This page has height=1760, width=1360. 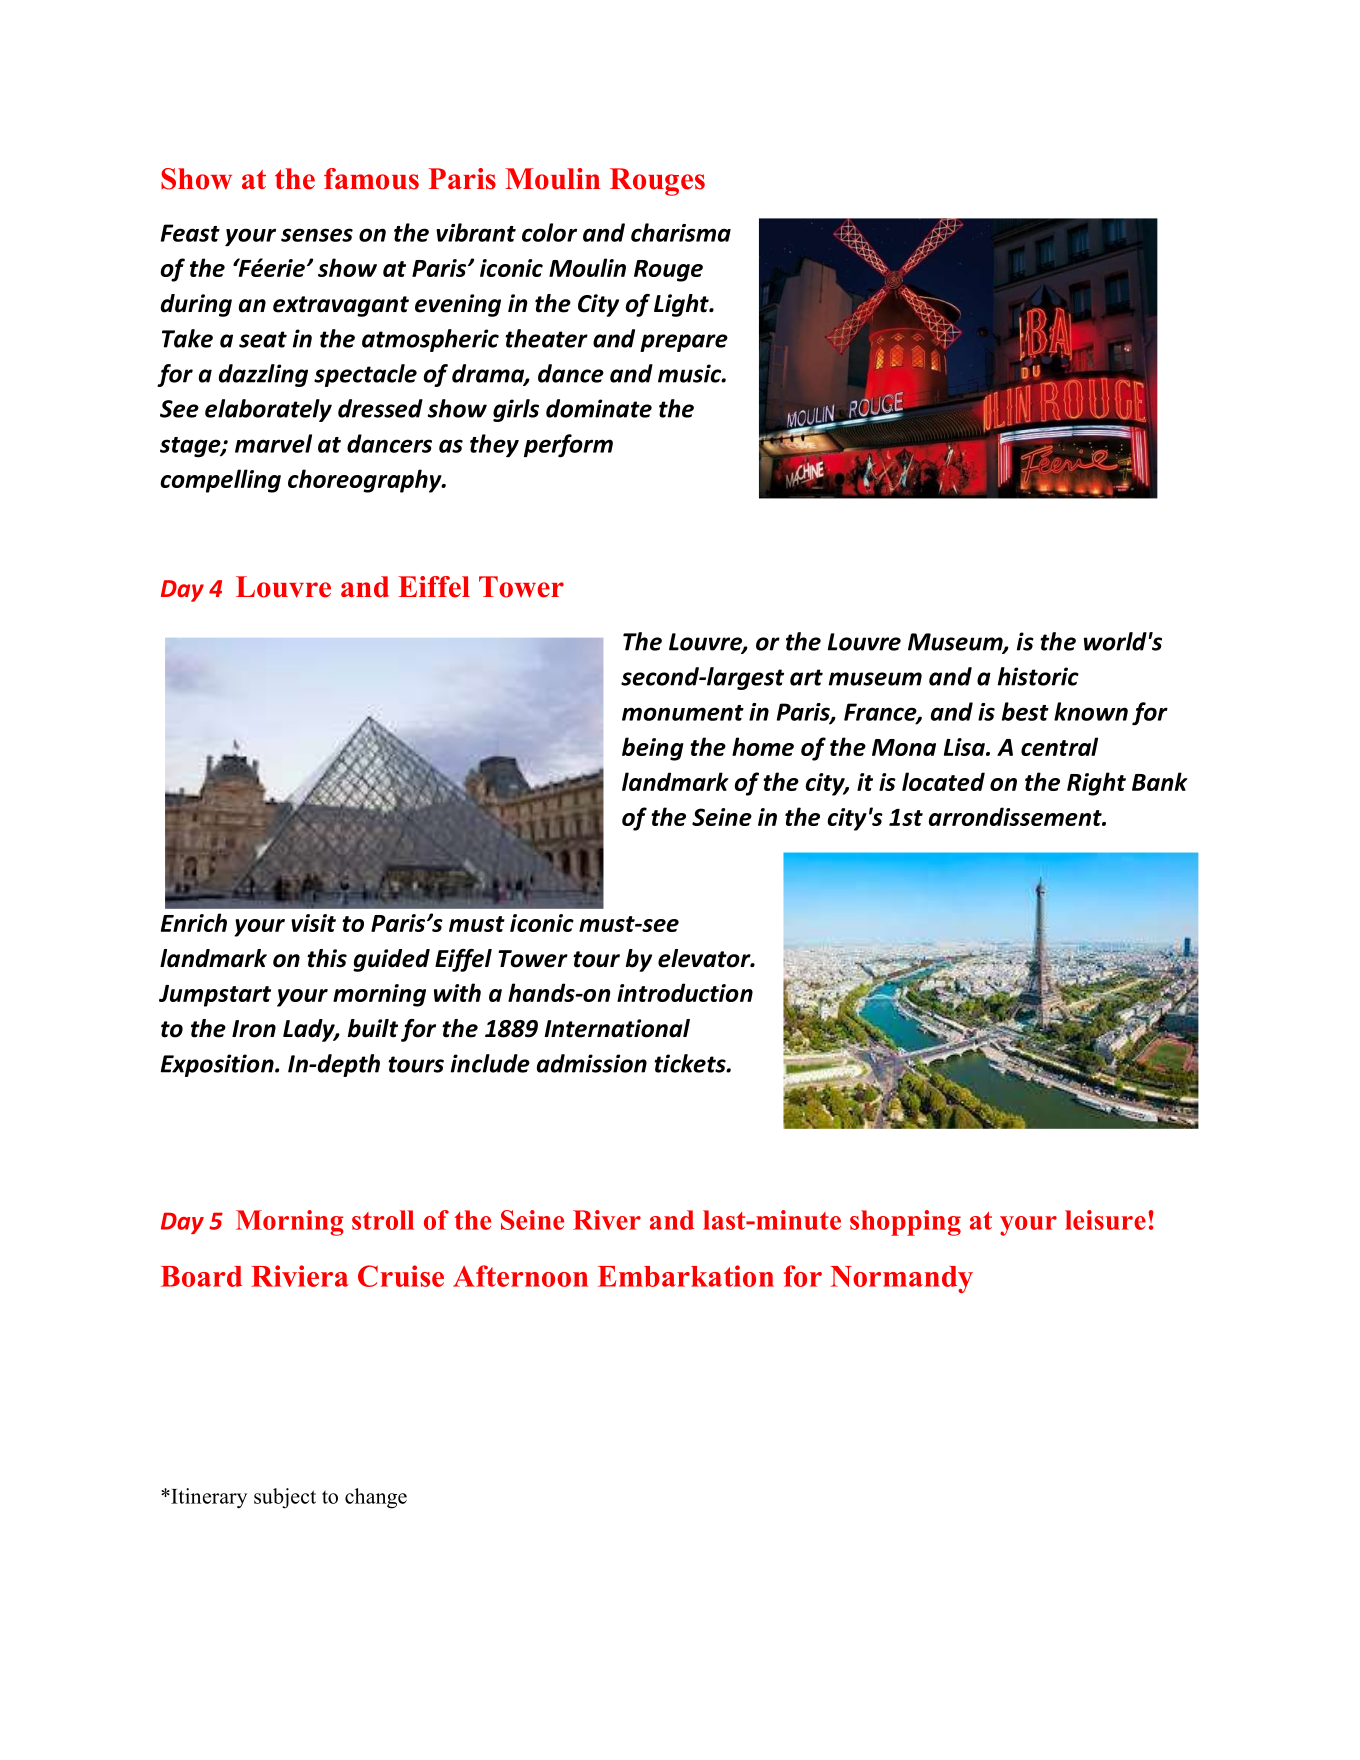 I want to click on historic, so click(x=1038, y=676).
